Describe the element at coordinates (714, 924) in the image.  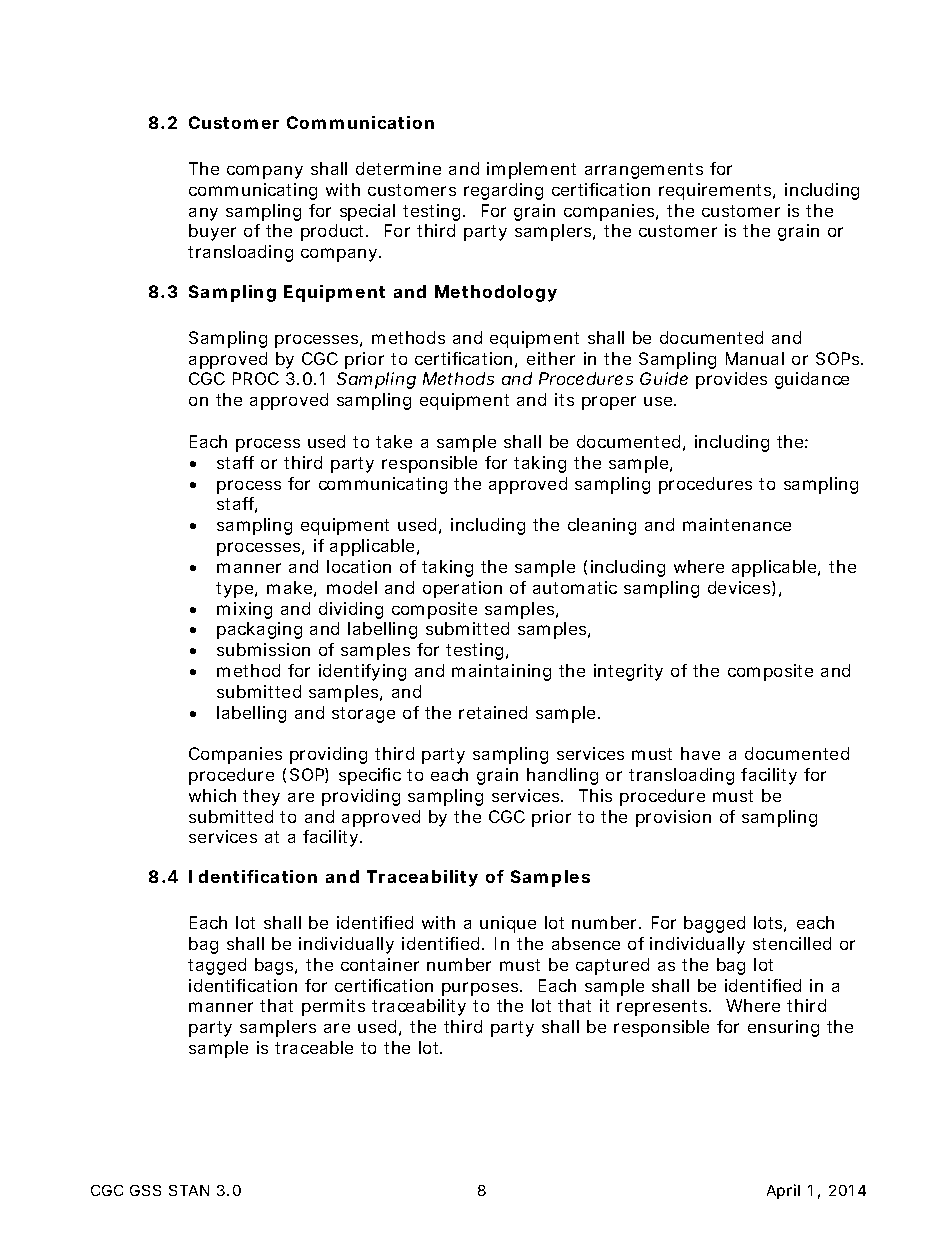
I see `bagged` at that location.
